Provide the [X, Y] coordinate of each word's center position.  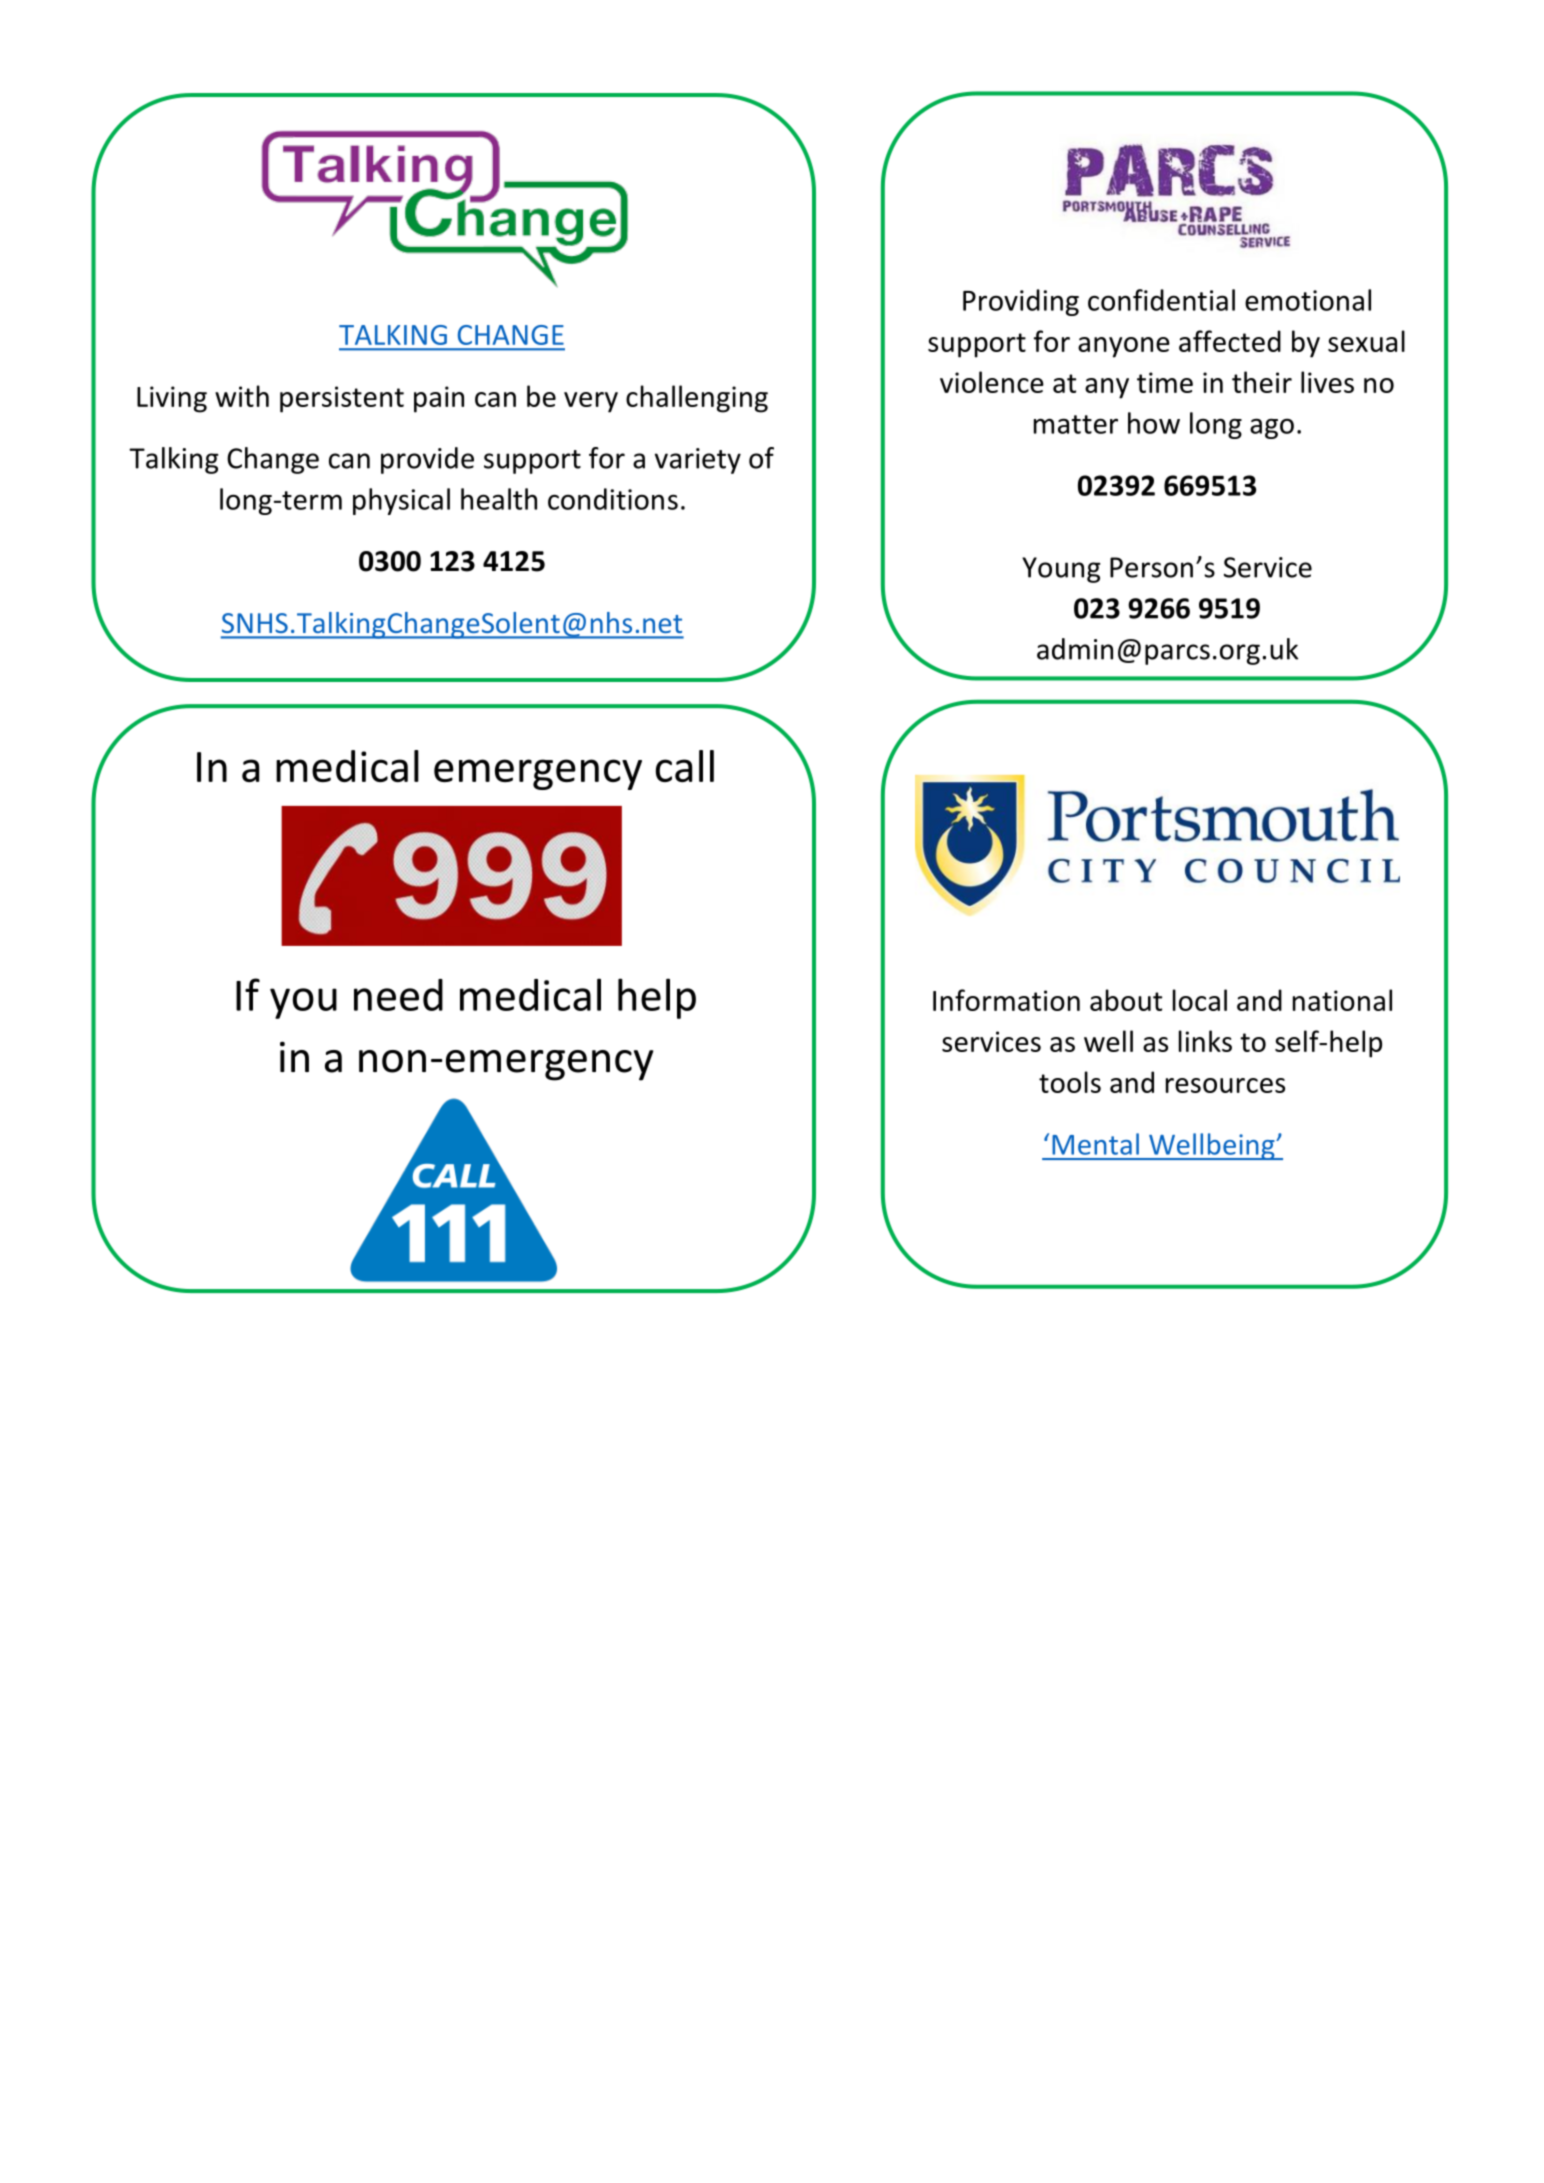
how [1154, 423]
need [398, 995]
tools [1070, 1082]
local [1200, 1000]
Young [1061, 570]
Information [1006, 1000]
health [499, 499]
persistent [342, 399]
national [1342, 1000]
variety [698, 461]
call [685, 766]
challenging [697, 399]
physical [401, 501]
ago [1272, 428]
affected [1230, 341]
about [1126, 1000]
